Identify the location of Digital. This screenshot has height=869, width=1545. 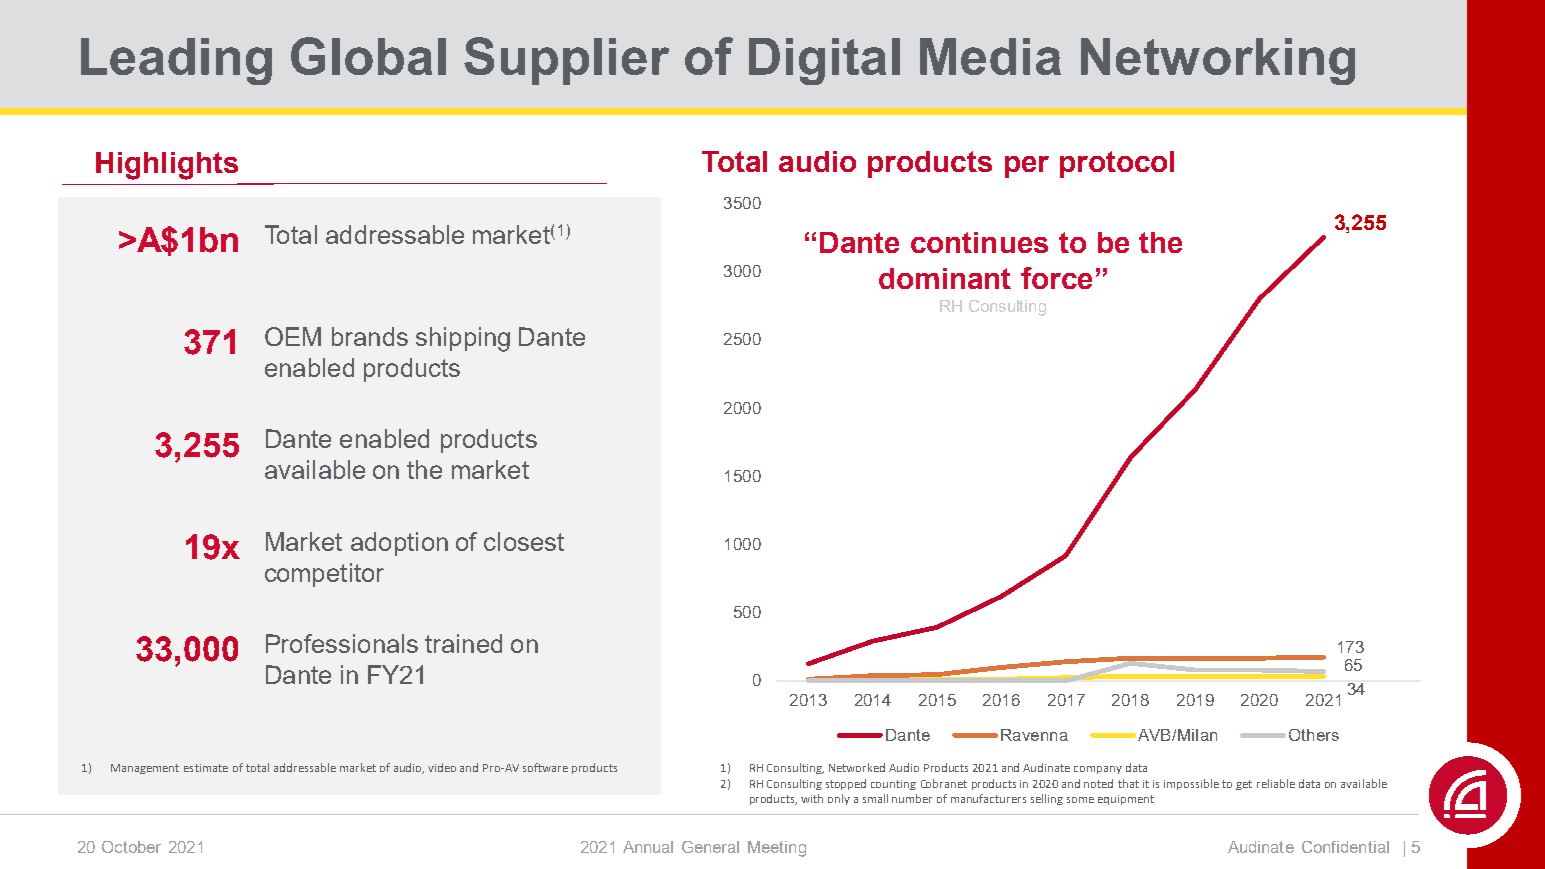
(824, 61).
